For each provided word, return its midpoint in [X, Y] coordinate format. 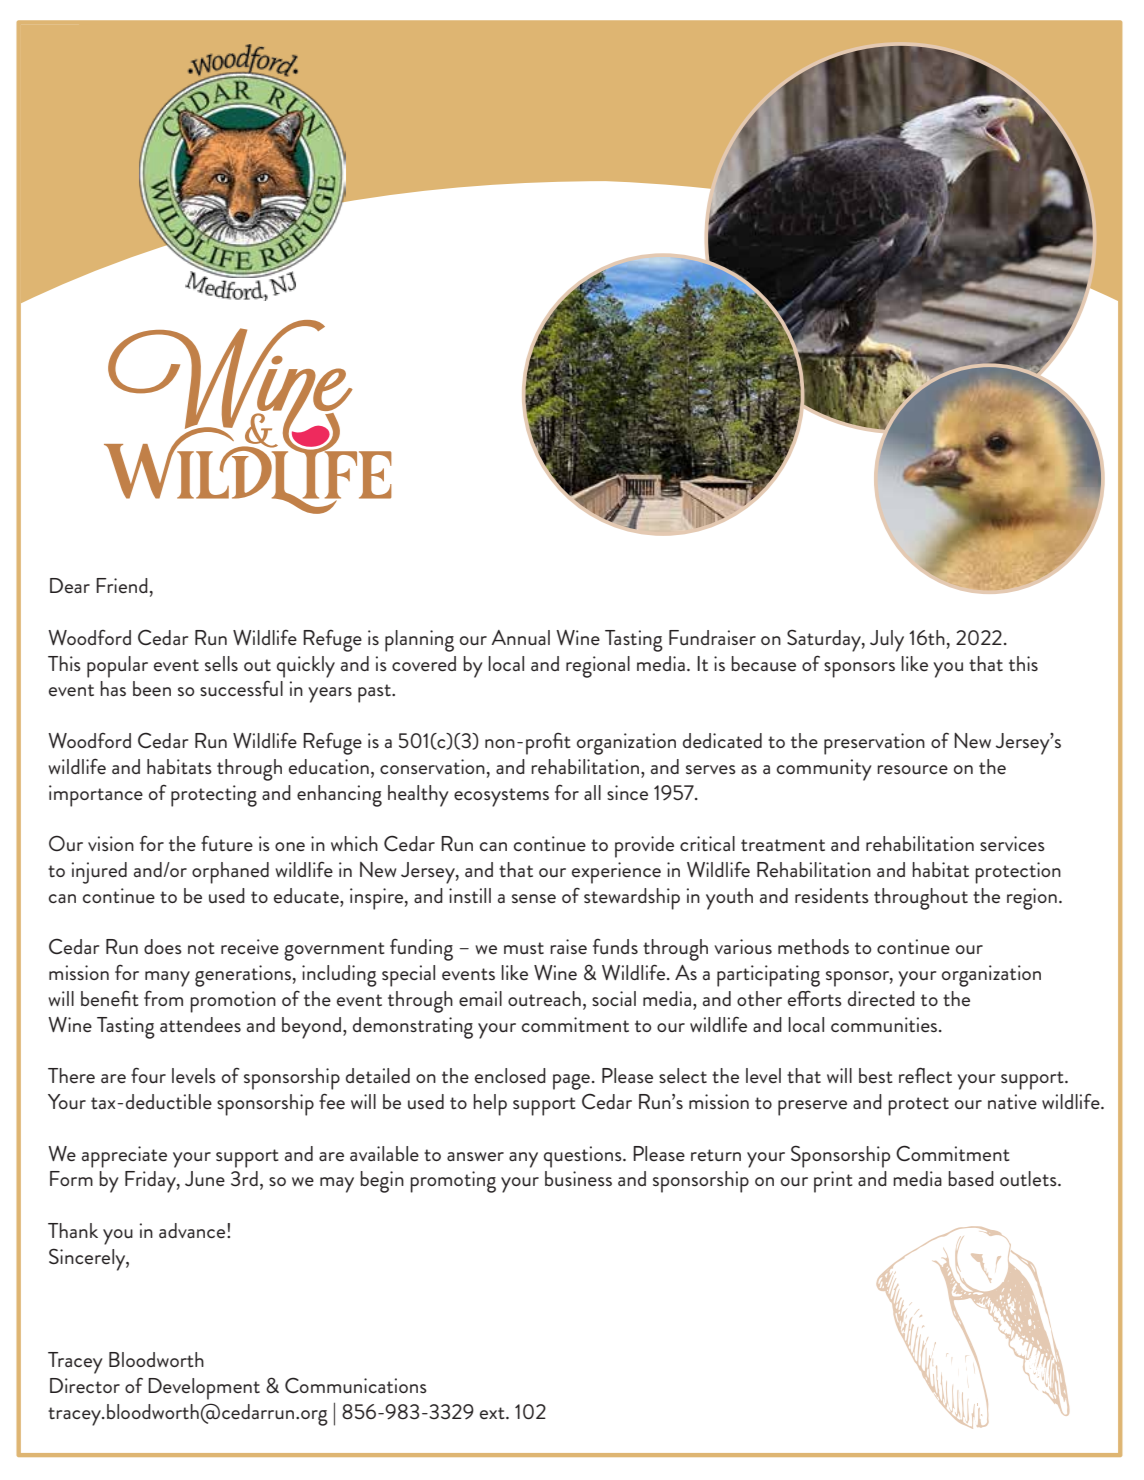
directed [881, 998]
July [887, 641]
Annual [520, 637]
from [163, 998]
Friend [122, 585]
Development [204, 1389]
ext [493, 1413]
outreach [544, 998]
